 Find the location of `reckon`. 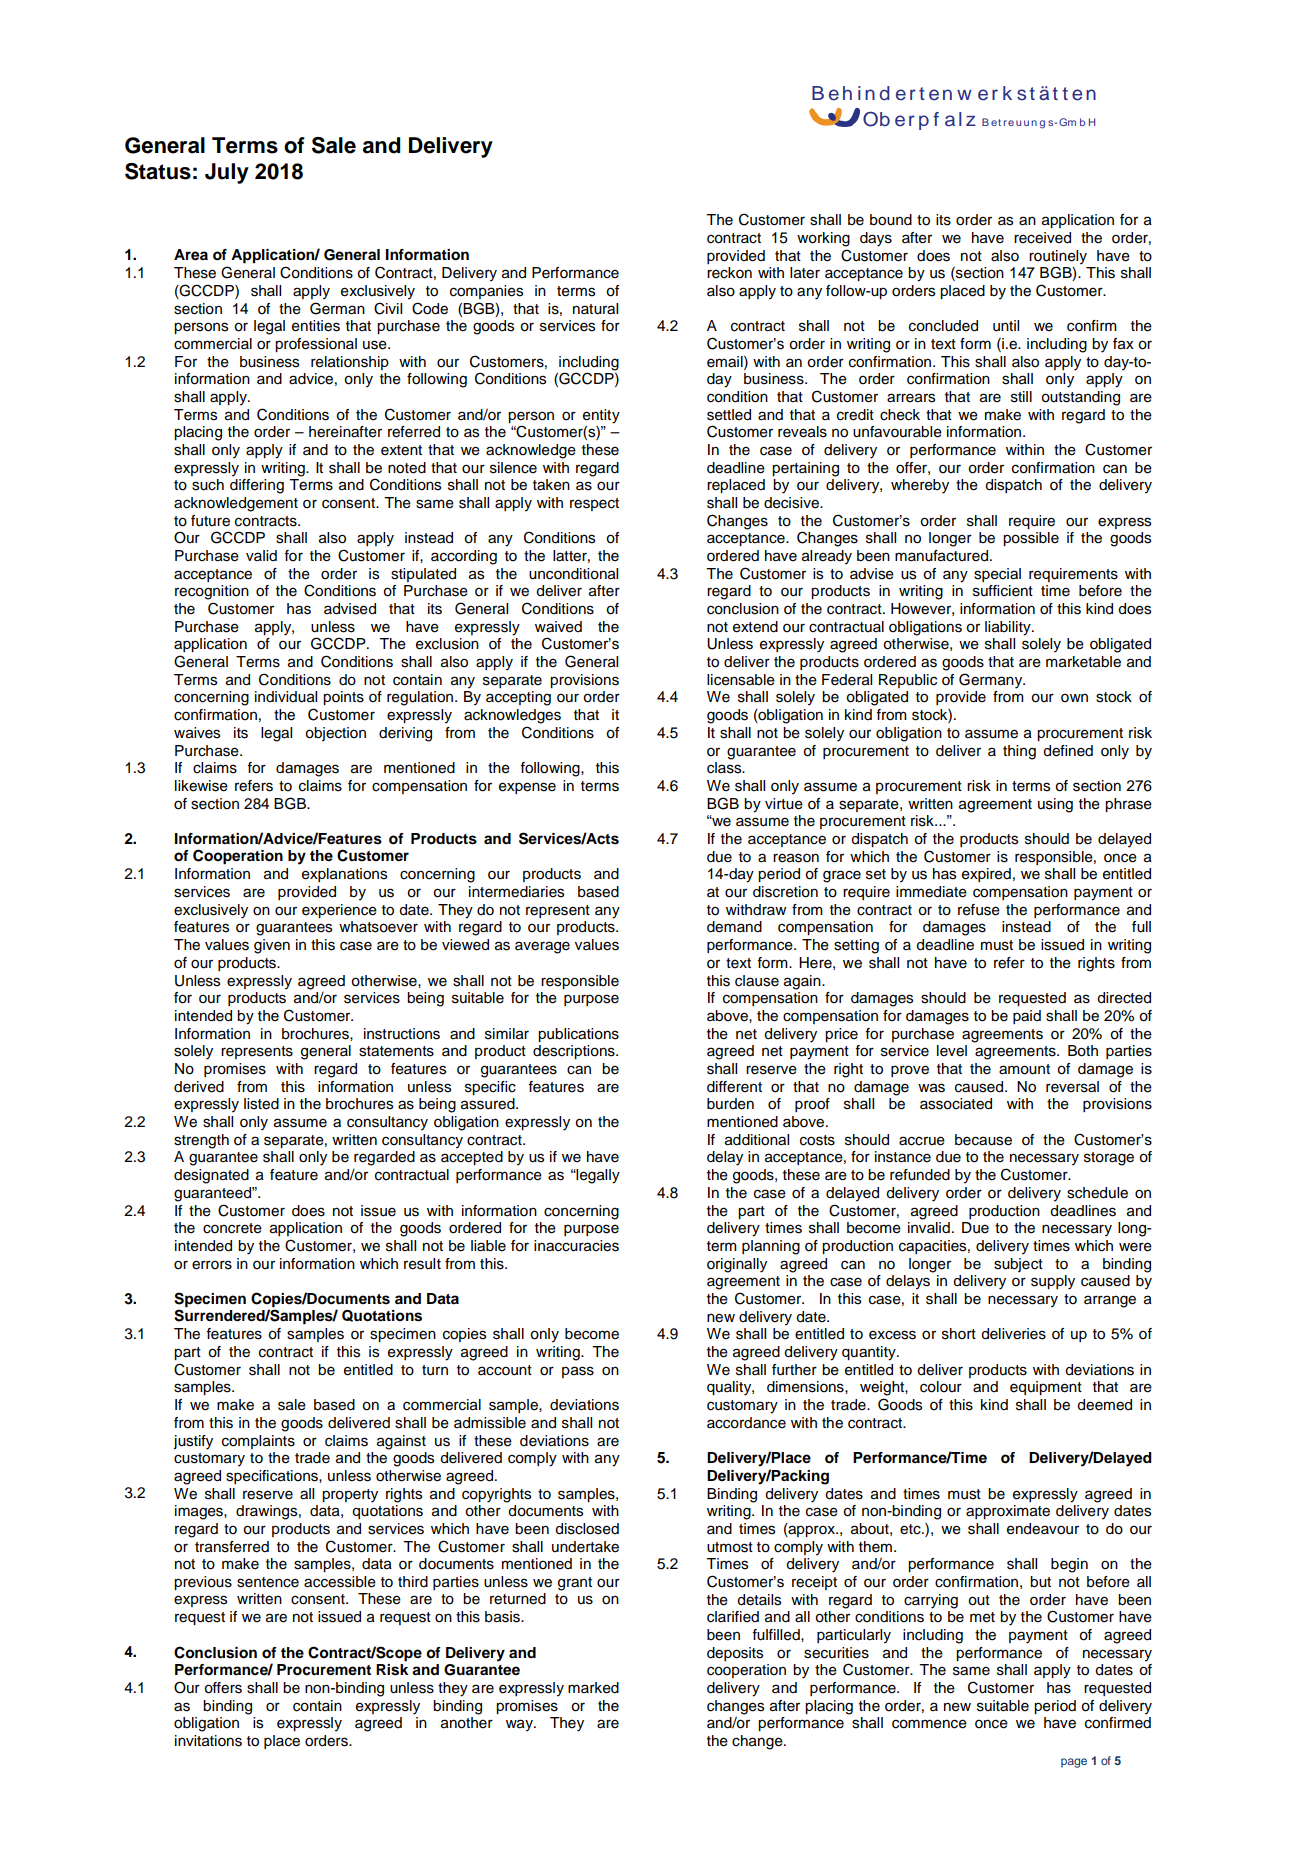

reckon is located at coordinates (729, 273).
